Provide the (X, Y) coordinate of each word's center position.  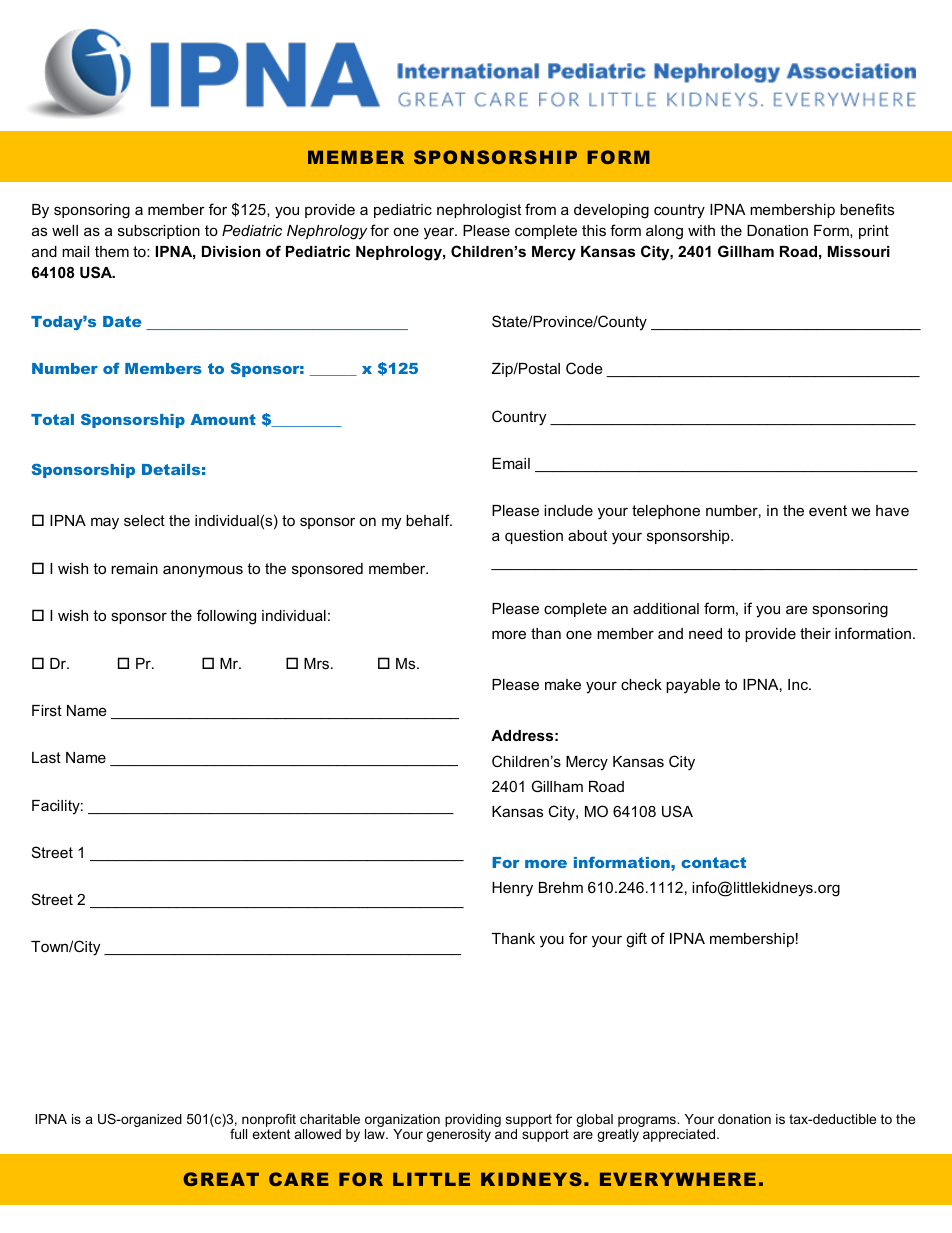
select (144, 520)
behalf (429, 520)
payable (693, 686)
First (47, 710)
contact (713, 862)
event (828, 510)
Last (46, 757)
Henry (512, 889)
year (440, 233)
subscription (159, 232)
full (238, 1134)
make (563, 684)
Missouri (859, 251)
